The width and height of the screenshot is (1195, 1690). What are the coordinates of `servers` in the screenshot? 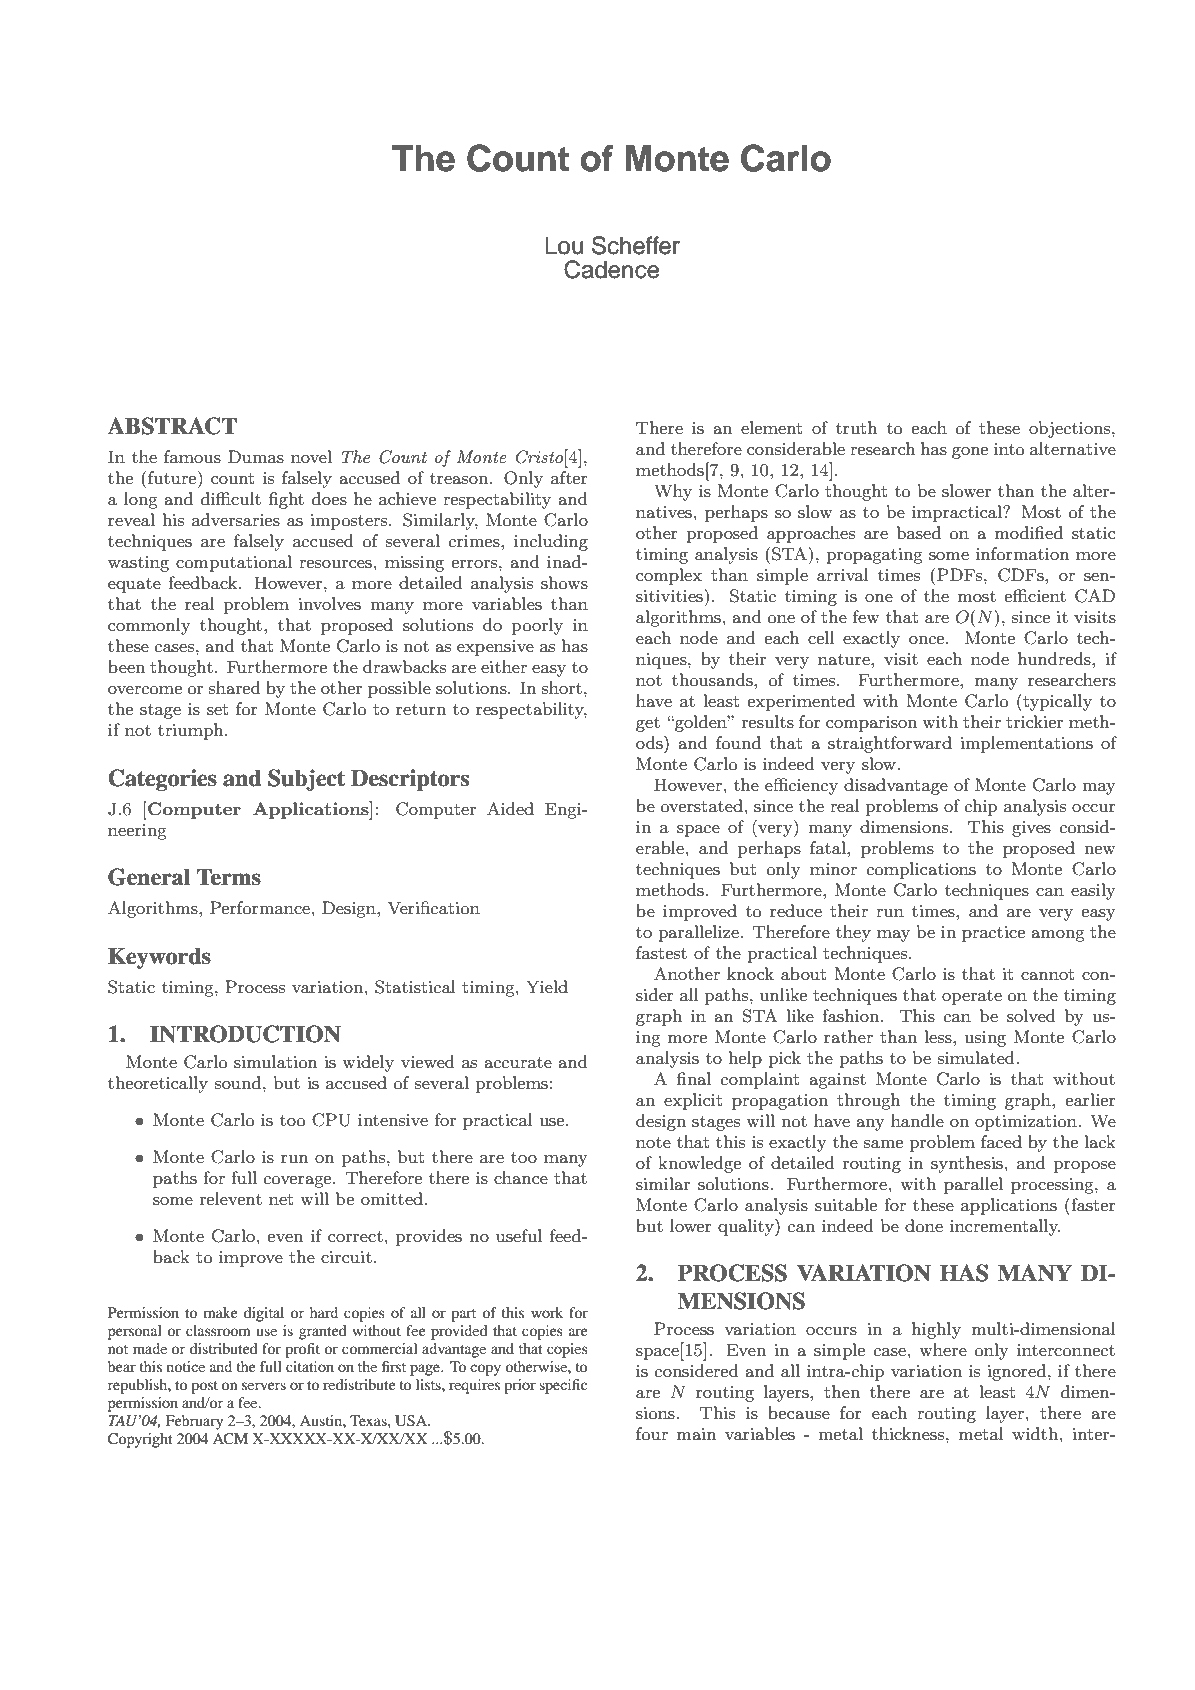 It's located at (264, 1386).
